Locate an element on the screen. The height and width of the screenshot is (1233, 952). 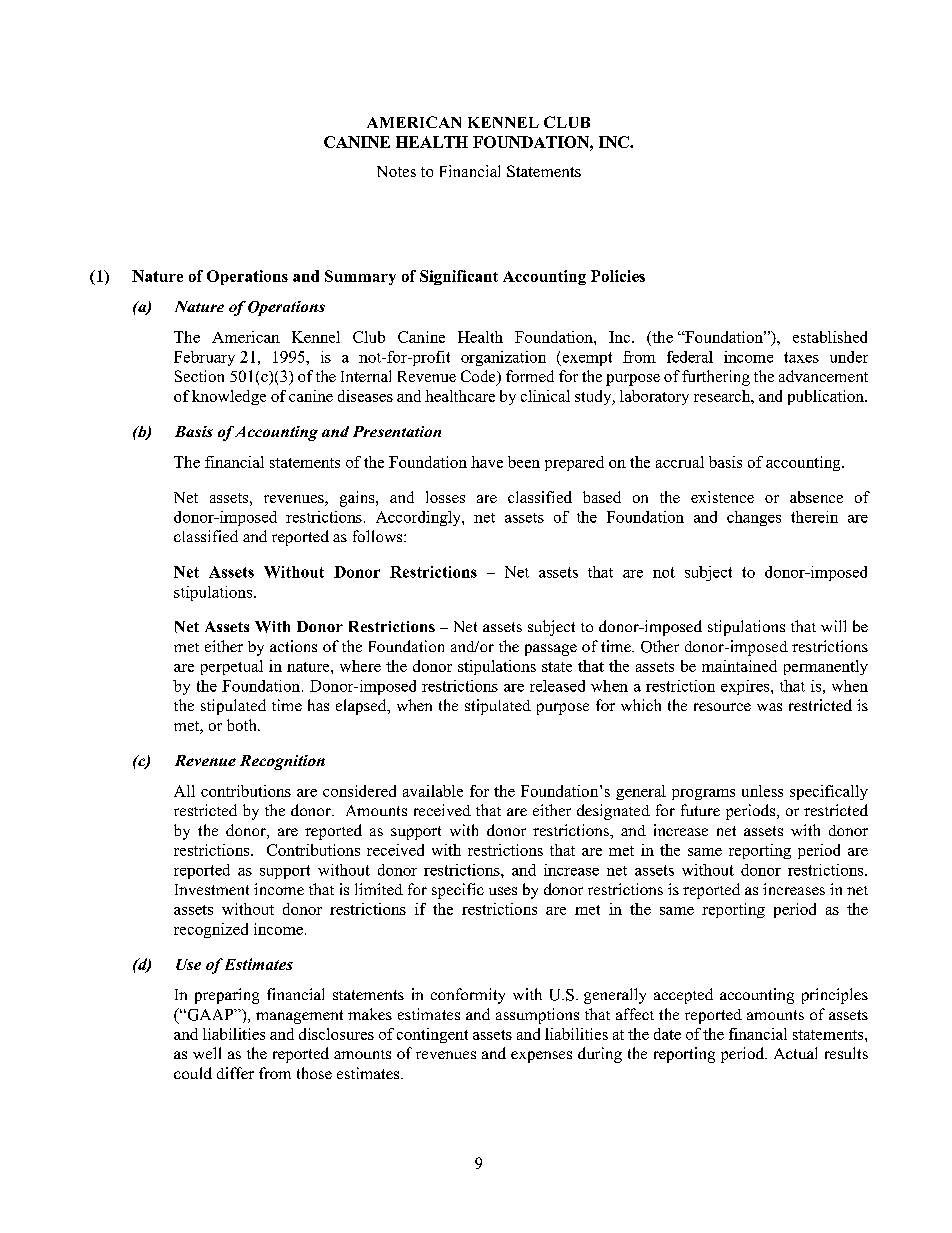
expenses is located at coordinates (541, 1057).
